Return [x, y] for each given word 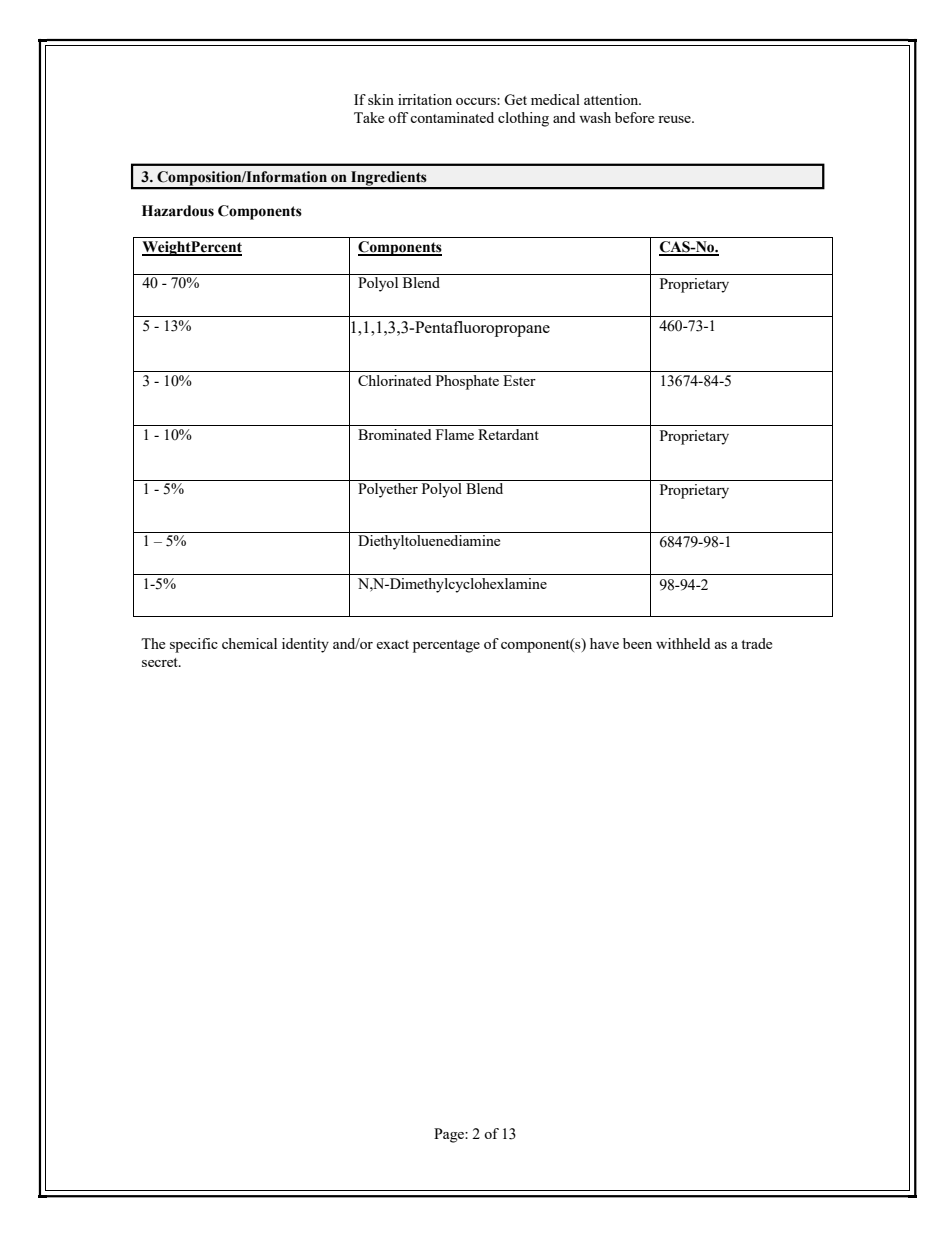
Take [369, 117]
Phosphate [467, 382]
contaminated [452, 117]
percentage [446, 646]
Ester [519, 380]
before [634, 117]
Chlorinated [394, 380]
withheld [683, 643]
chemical [249, 643]
